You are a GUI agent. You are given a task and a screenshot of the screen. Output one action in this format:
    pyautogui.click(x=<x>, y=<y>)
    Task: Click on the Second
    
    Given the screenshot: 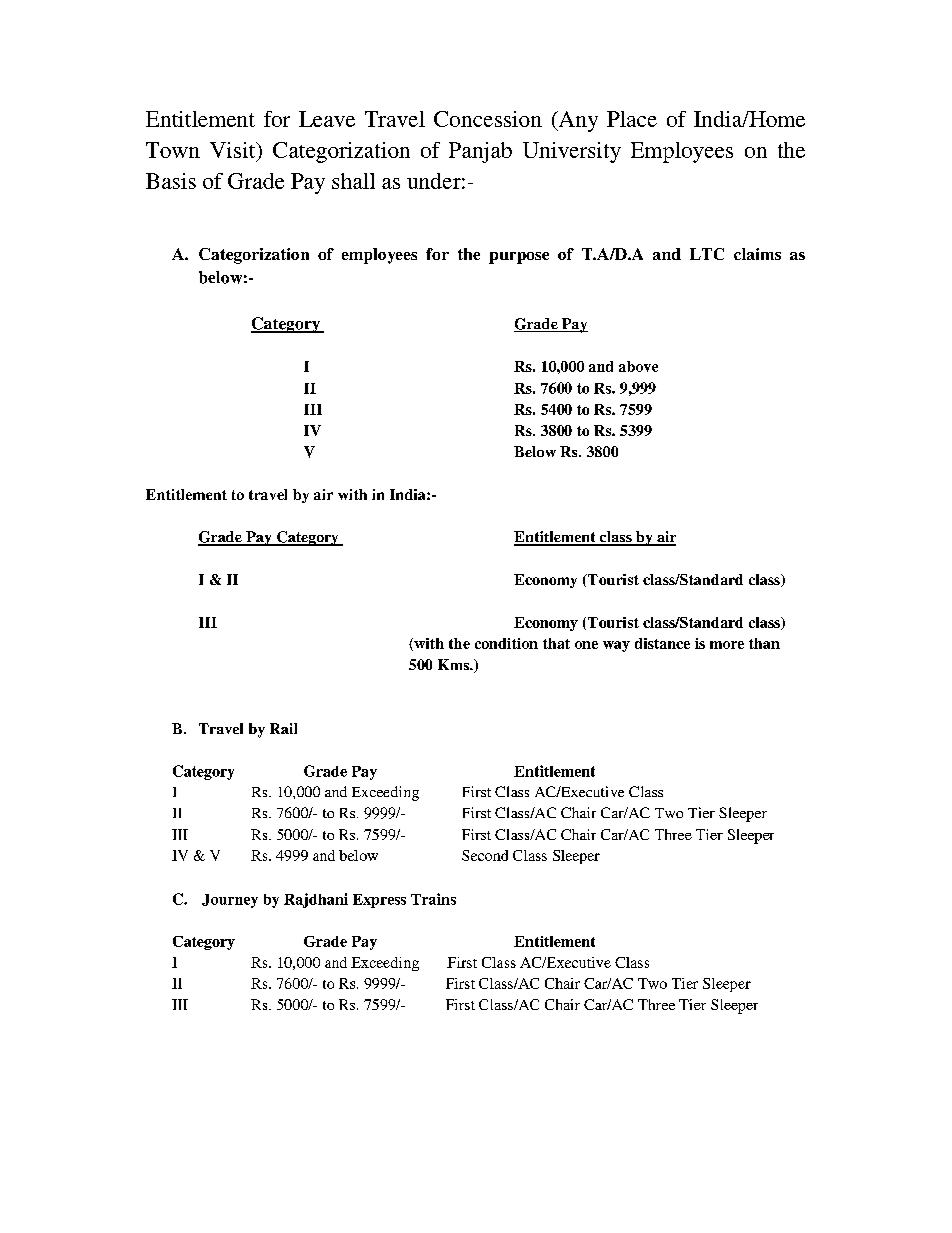 What is the action you would take?
    pyautogui.click(x=485, y=855)
